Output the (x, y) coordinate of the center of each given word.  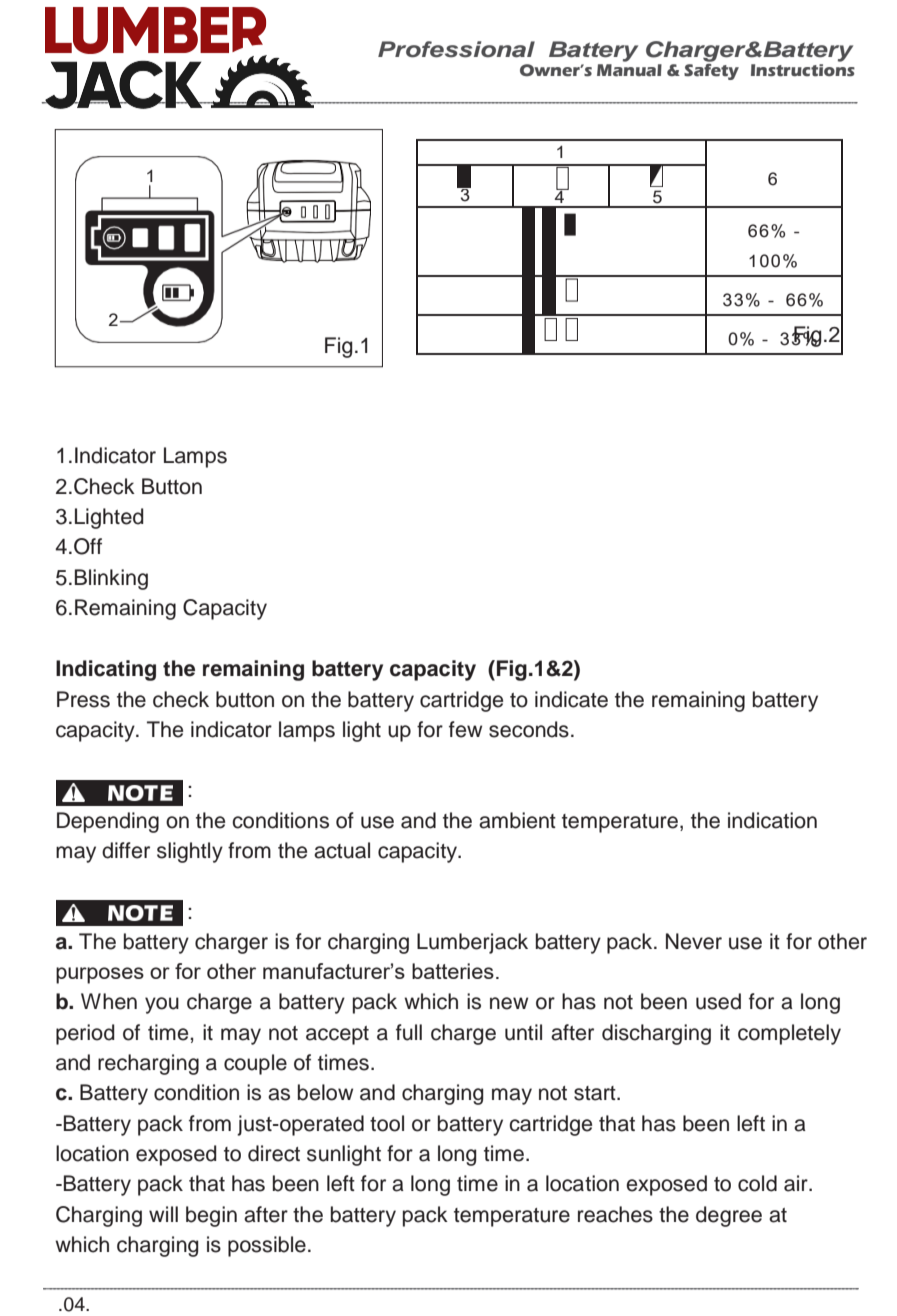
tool (387, 1123)
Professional (456, 49)
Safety (711, 72)
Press (83, 699)
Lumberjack (472, 943)
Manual (629, 70)
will (163, 1214)
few (465, 729)
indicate (571, 699)
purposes (100, 975)
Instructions (803, 70)
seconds (529, 729)
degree (729, 1216)
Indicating (106, 670)
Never (694, 941)
